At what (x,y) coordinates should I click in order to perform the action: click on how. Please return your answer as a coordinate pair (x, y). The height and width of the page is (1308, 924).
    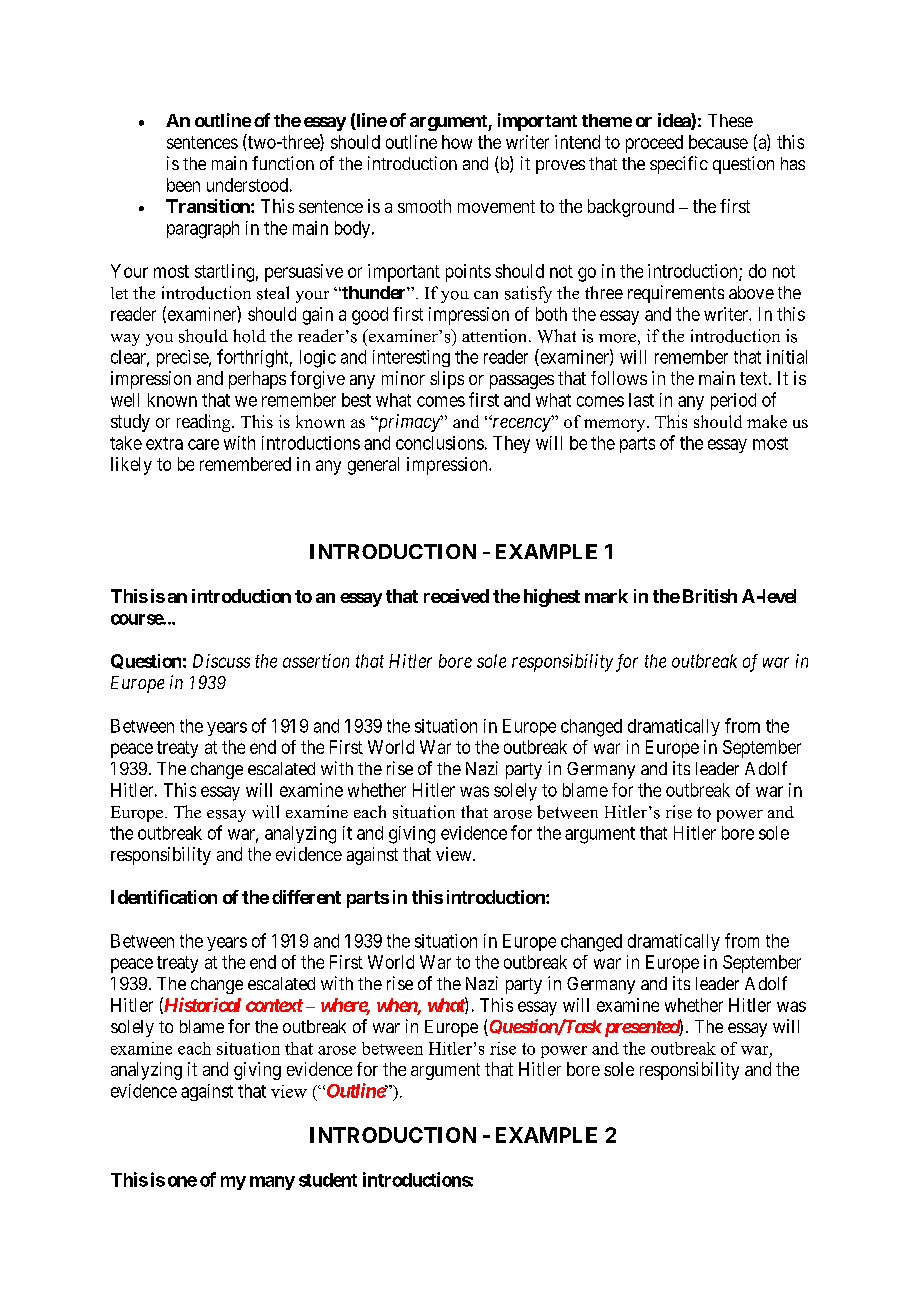
    Looking at the image, I should click on (457, 142).
